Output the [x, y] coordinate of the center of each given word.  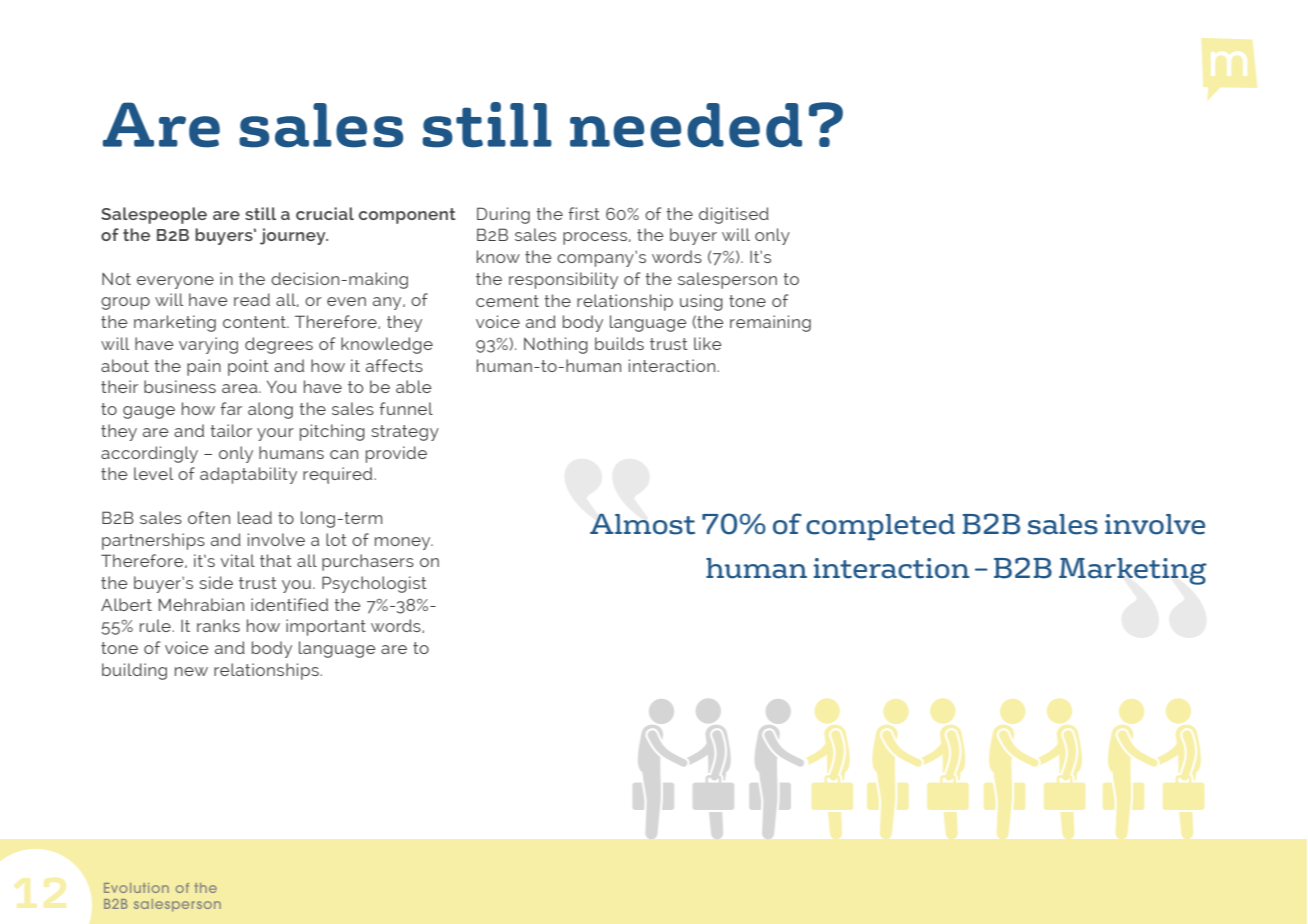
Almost [642, 524]
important [326, 627]
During [503, 215]
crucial [325, 213]
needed [686, 125]
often [209, 517]
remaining [770, 323]
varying [208, 345]
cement [507, 301]
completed [880, 527]
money [404, 543]
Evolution [136, 888]
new [191, 671]
